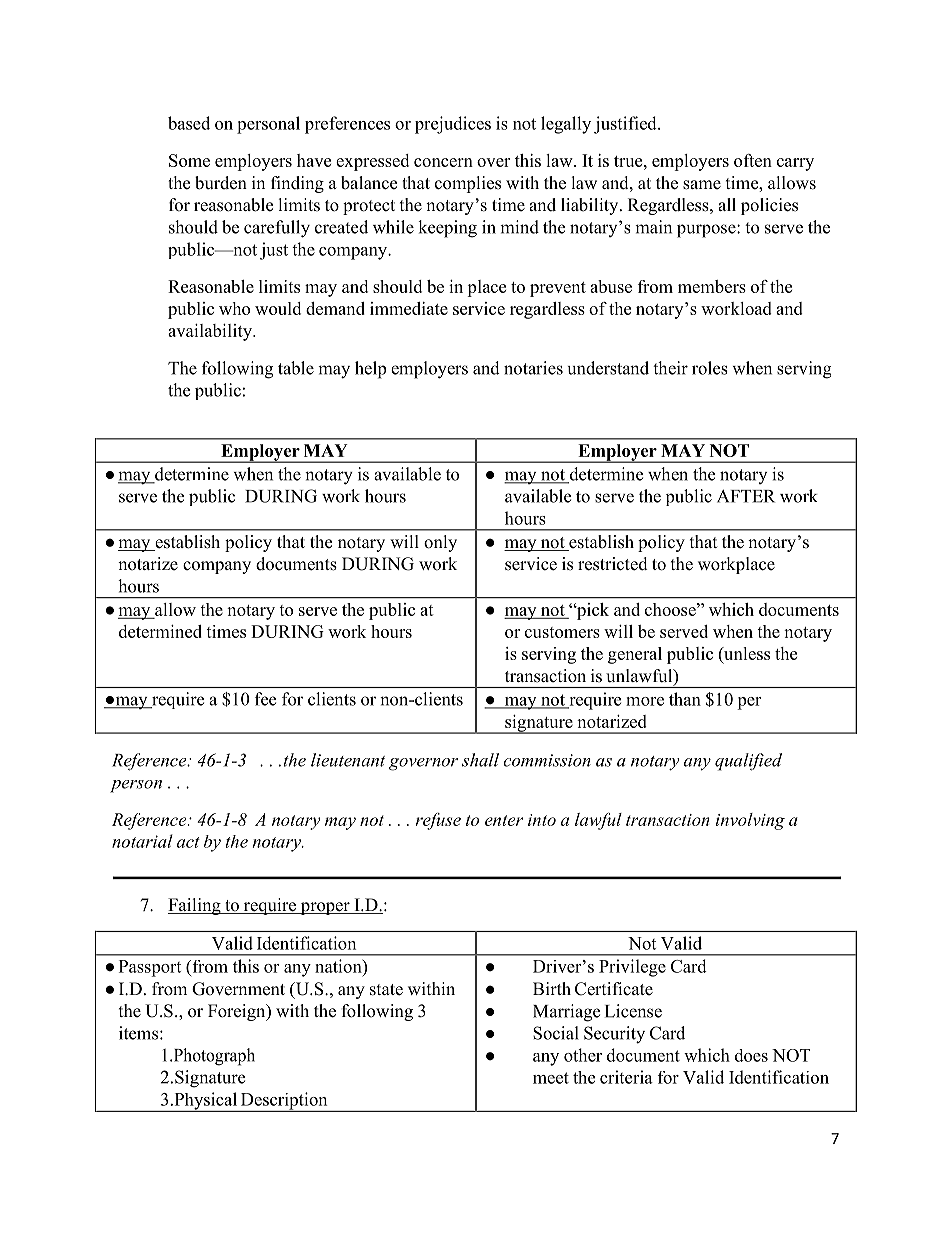 This document has width=952, height=1233. What do you see at coordinates (635, 655) in the document?
I see `general` at bounding box center [635, 655].
